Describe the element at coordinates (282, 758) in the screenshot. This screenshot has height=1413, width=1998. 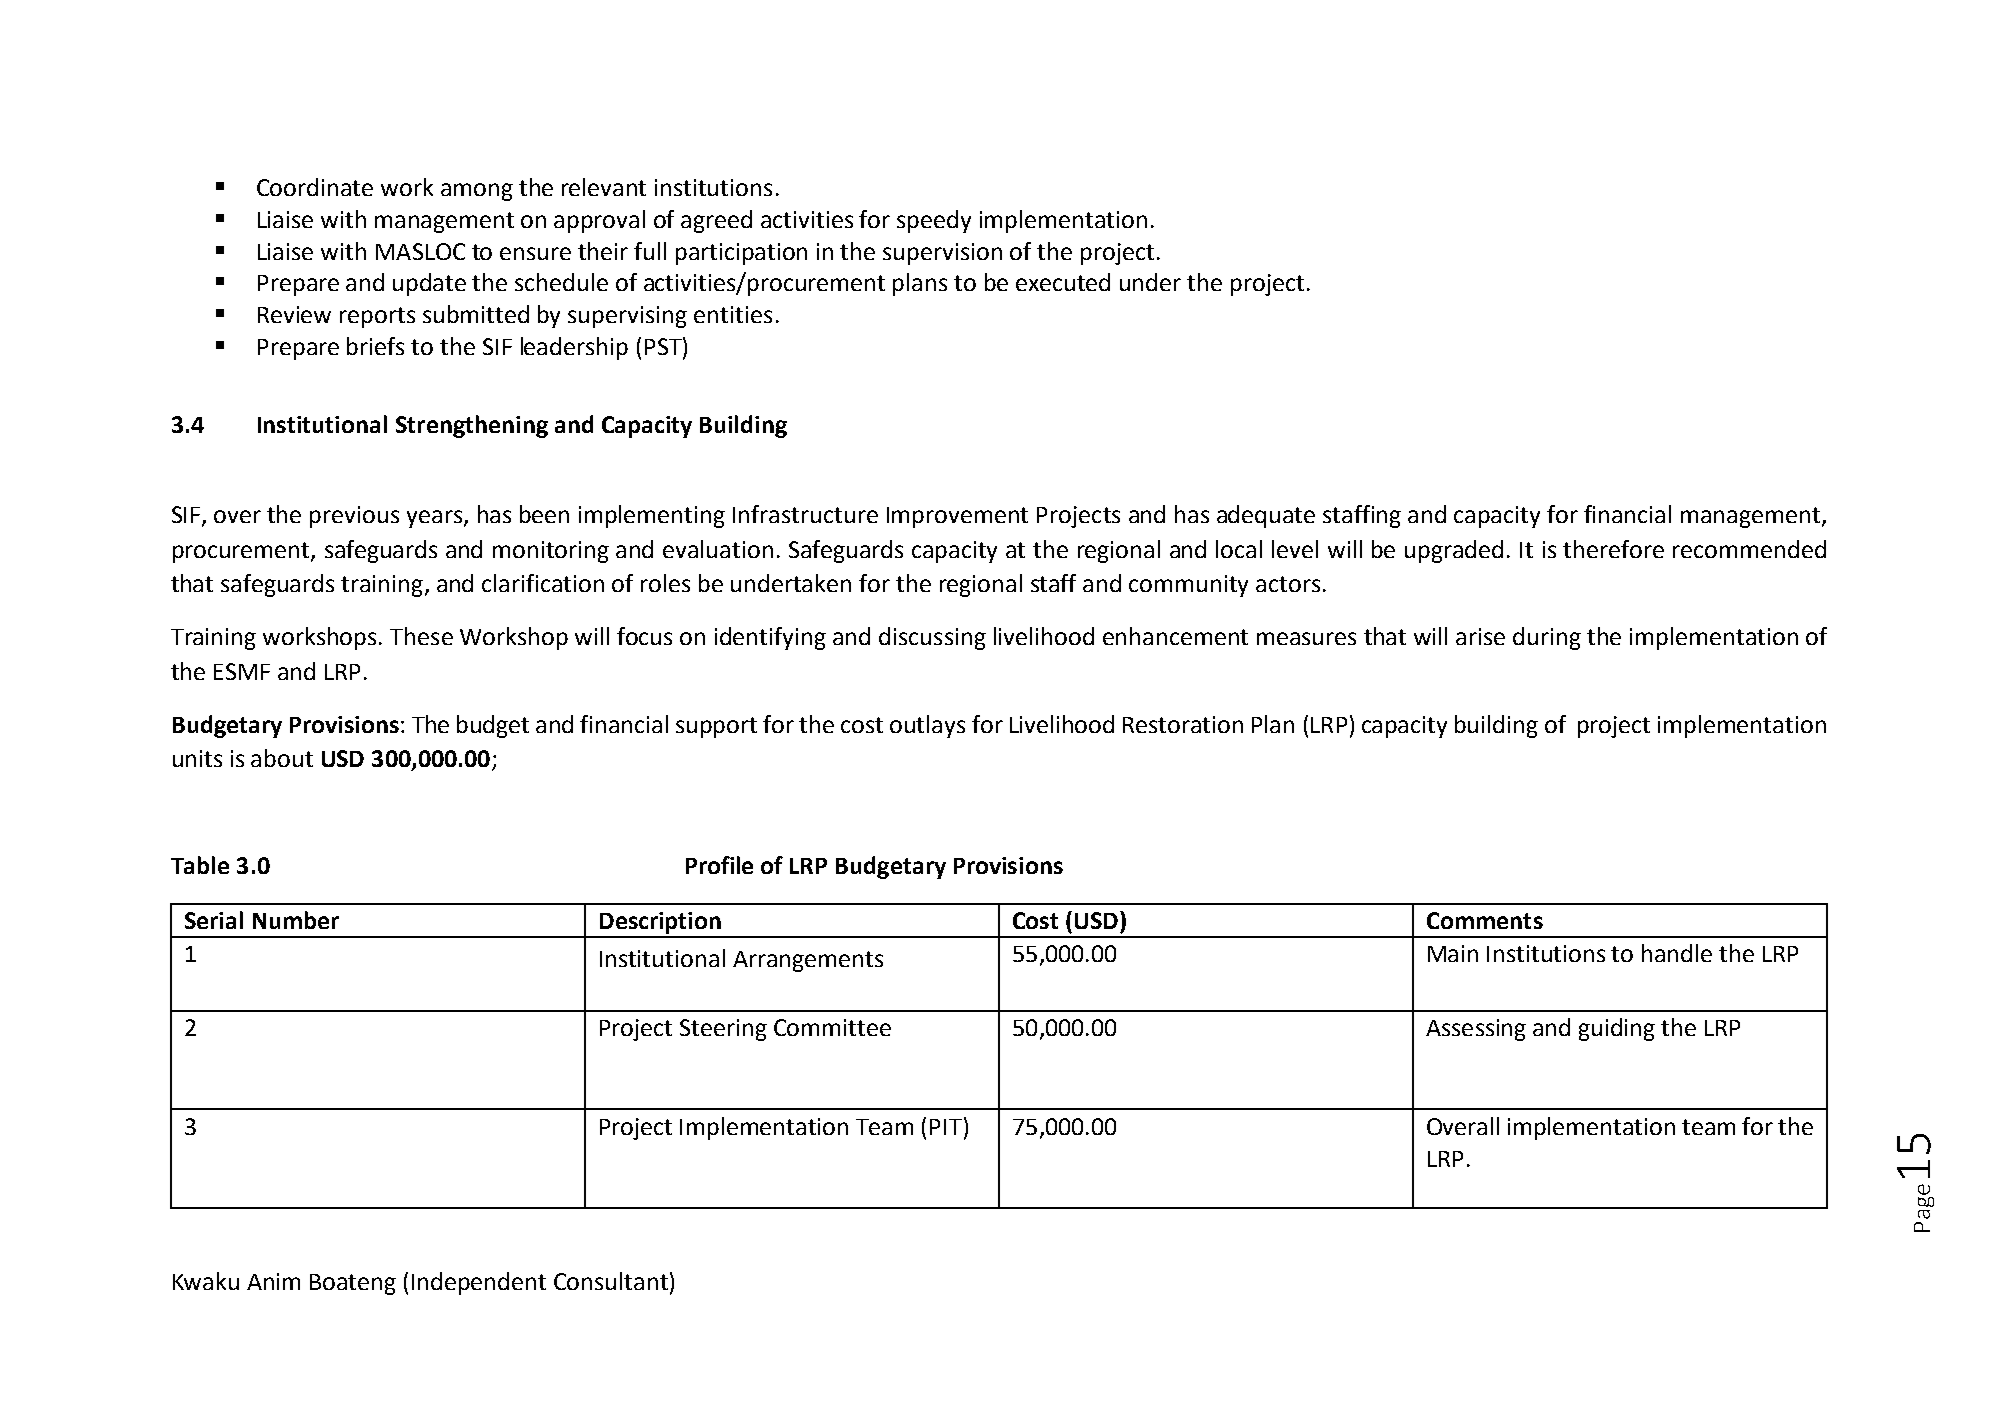
I see `about` at that location.
